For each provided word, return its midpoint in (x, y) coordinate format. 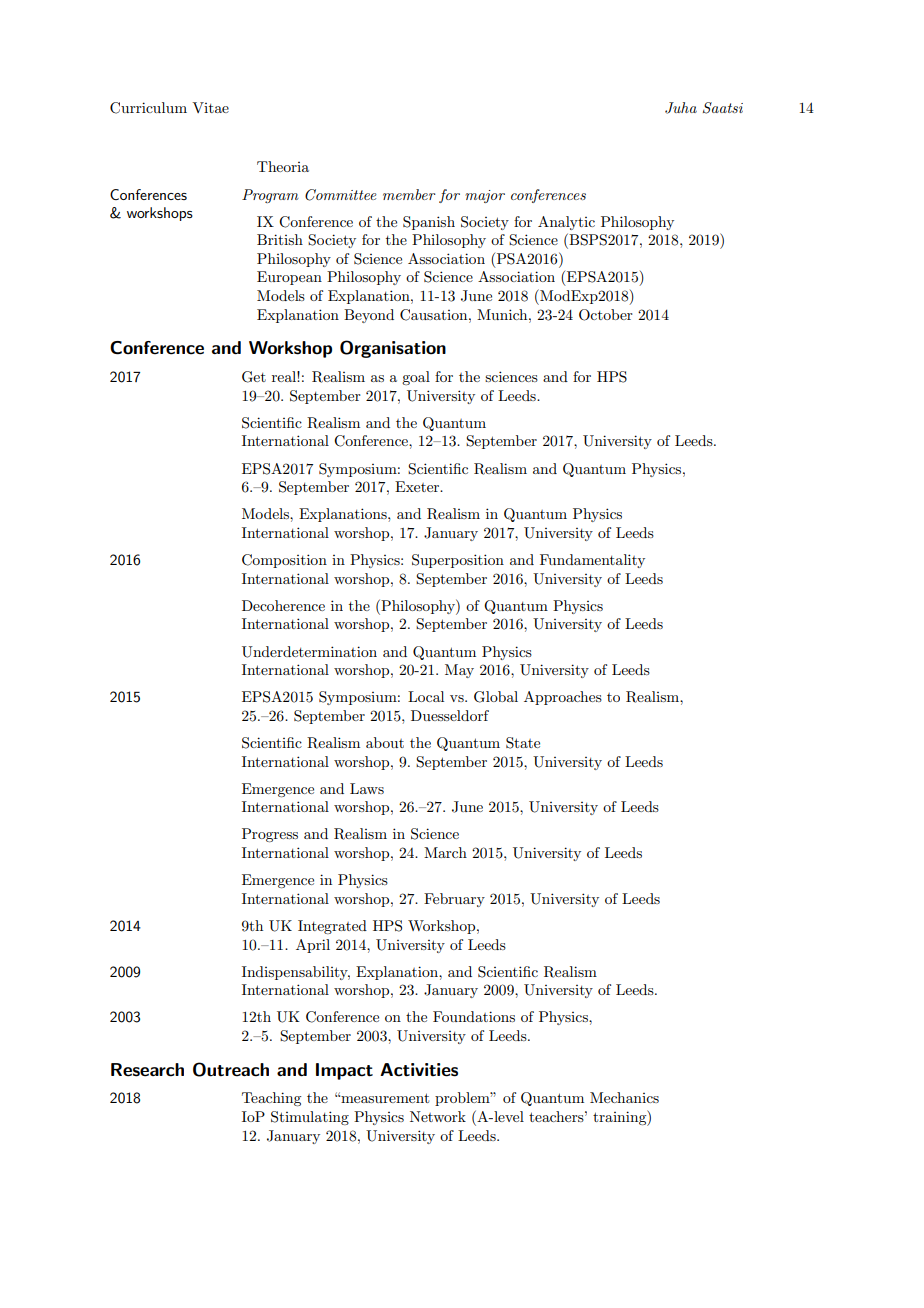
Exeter (418, 486)
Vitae (210, 107)
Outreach (231, 1069)
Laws (367, 788)
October (606, 315)
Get (254, 377)
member (409, 194)
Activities (419, 1070)
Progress (270, 835)
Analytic (566, 223)
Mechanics (624, 1097)
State (523, 743)
